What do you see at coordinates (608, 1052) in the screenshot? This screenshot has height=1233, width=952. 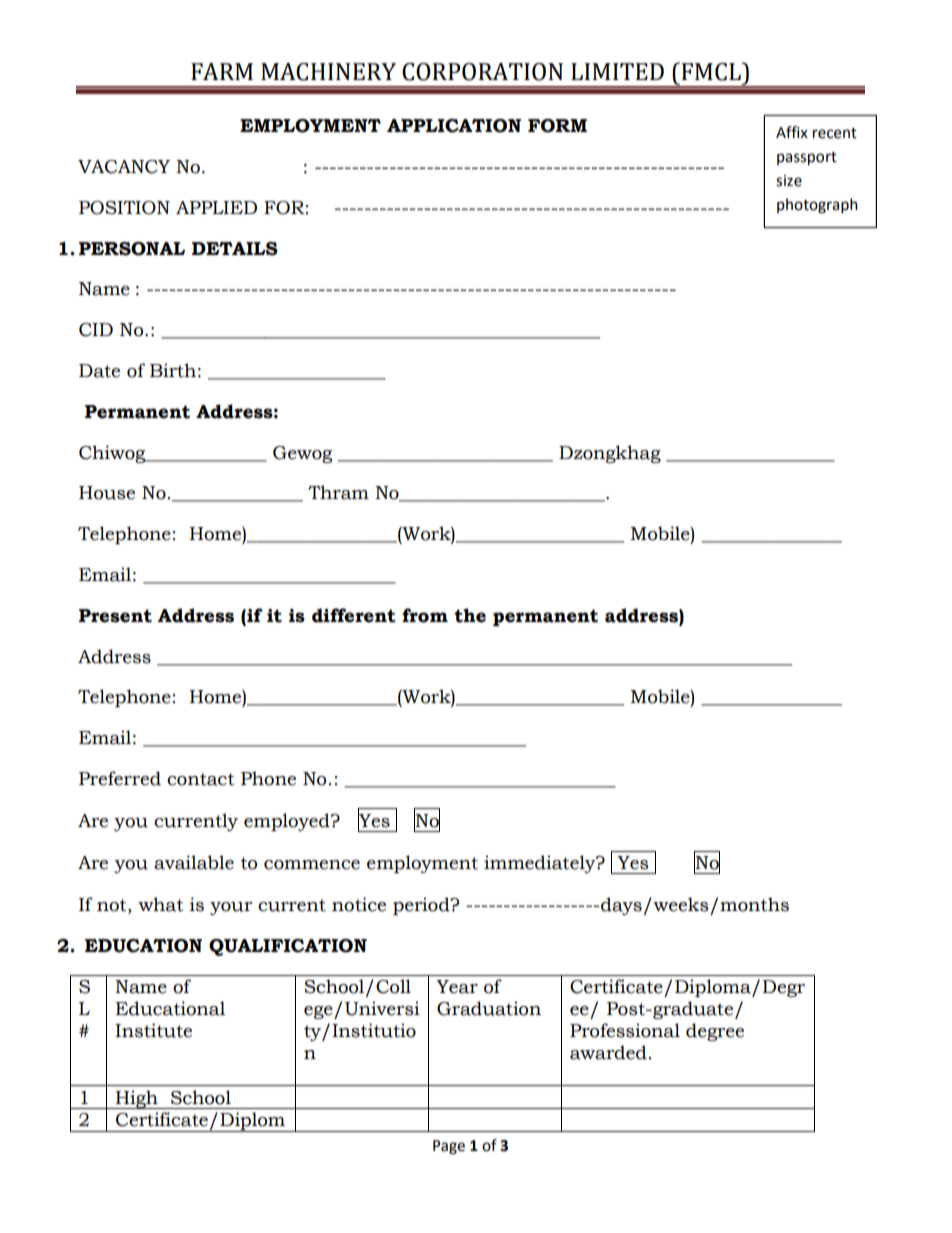 I see `awarded` at bounding box center [608, 1052].
